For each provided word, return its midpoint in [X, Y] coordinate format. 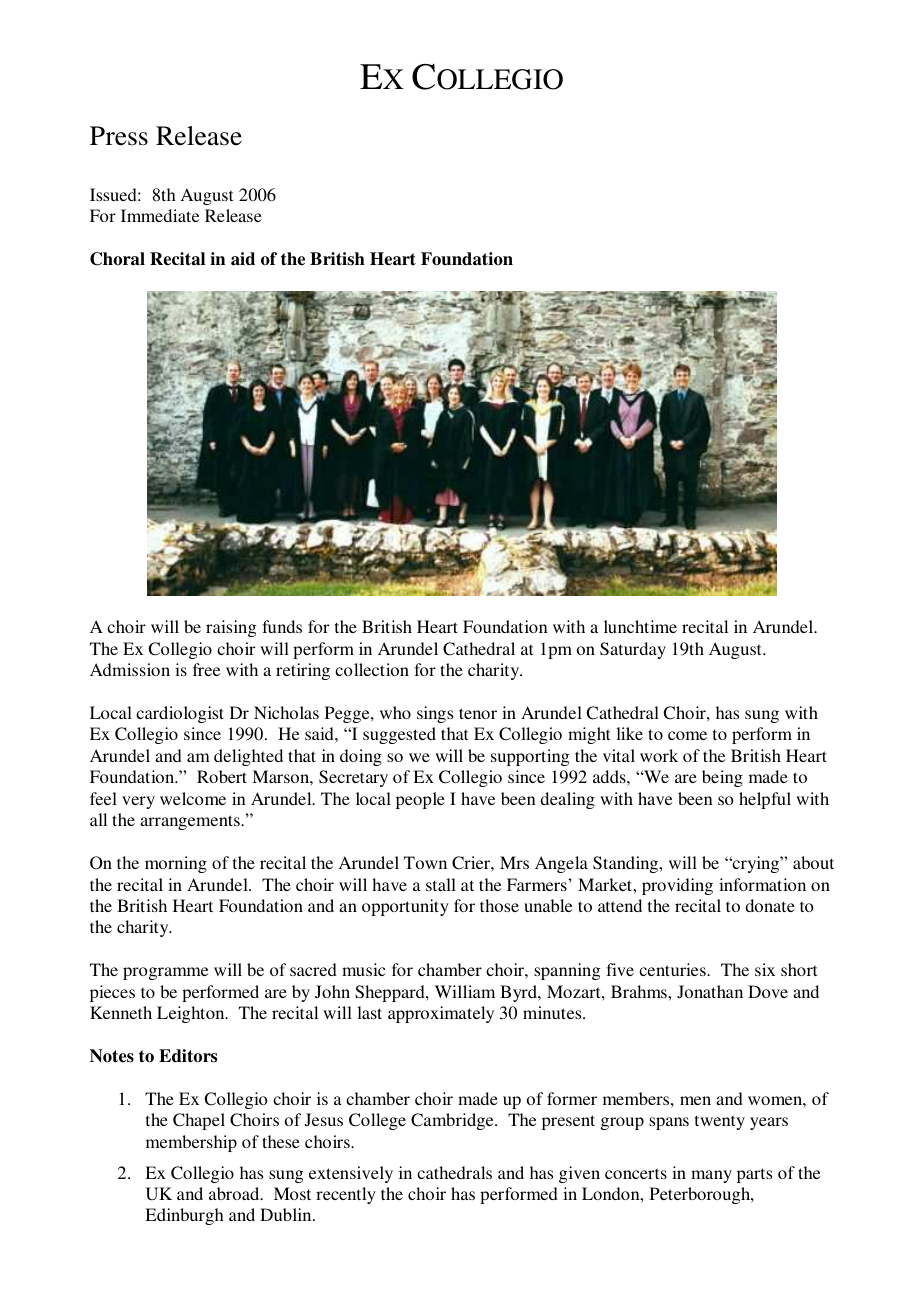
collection [372, 669]
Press [119, 136]
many [711, 1176]
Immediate [160, 215]
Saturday [633, 650]
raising [231, 628]
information [762, 884]
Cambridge [453, 1121]
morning [176, 864]
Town [425, 862]
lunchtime [640, 626]
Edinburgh [184, 1216]
